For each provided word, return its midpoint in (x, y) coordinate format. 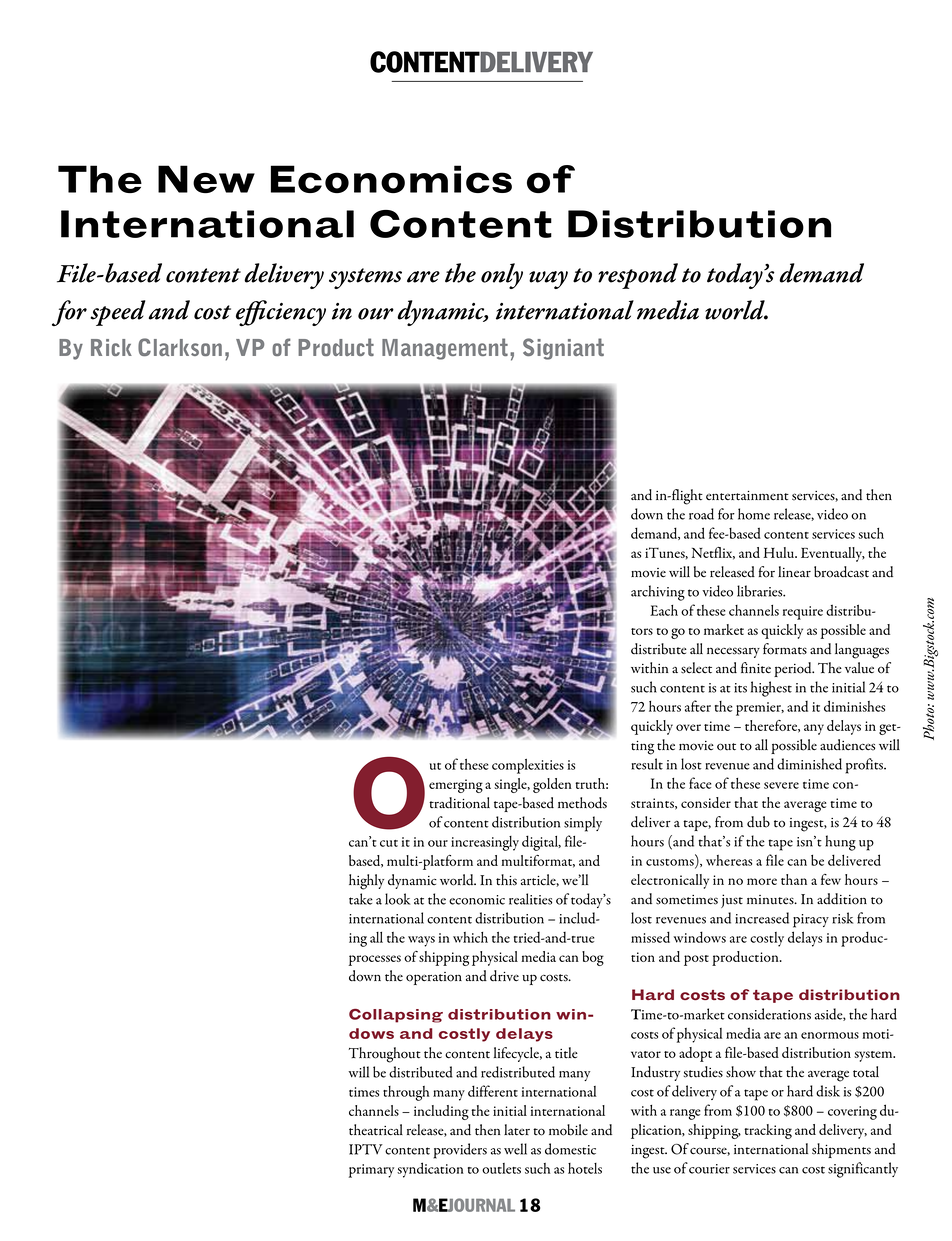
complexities (528, 766)
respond (638, 276)
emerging (456, 786)
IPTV (366, 1149)
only (502, 276)
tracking (768, 1131)
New (206, 179)
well (515, 1149)
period (794, 669)
